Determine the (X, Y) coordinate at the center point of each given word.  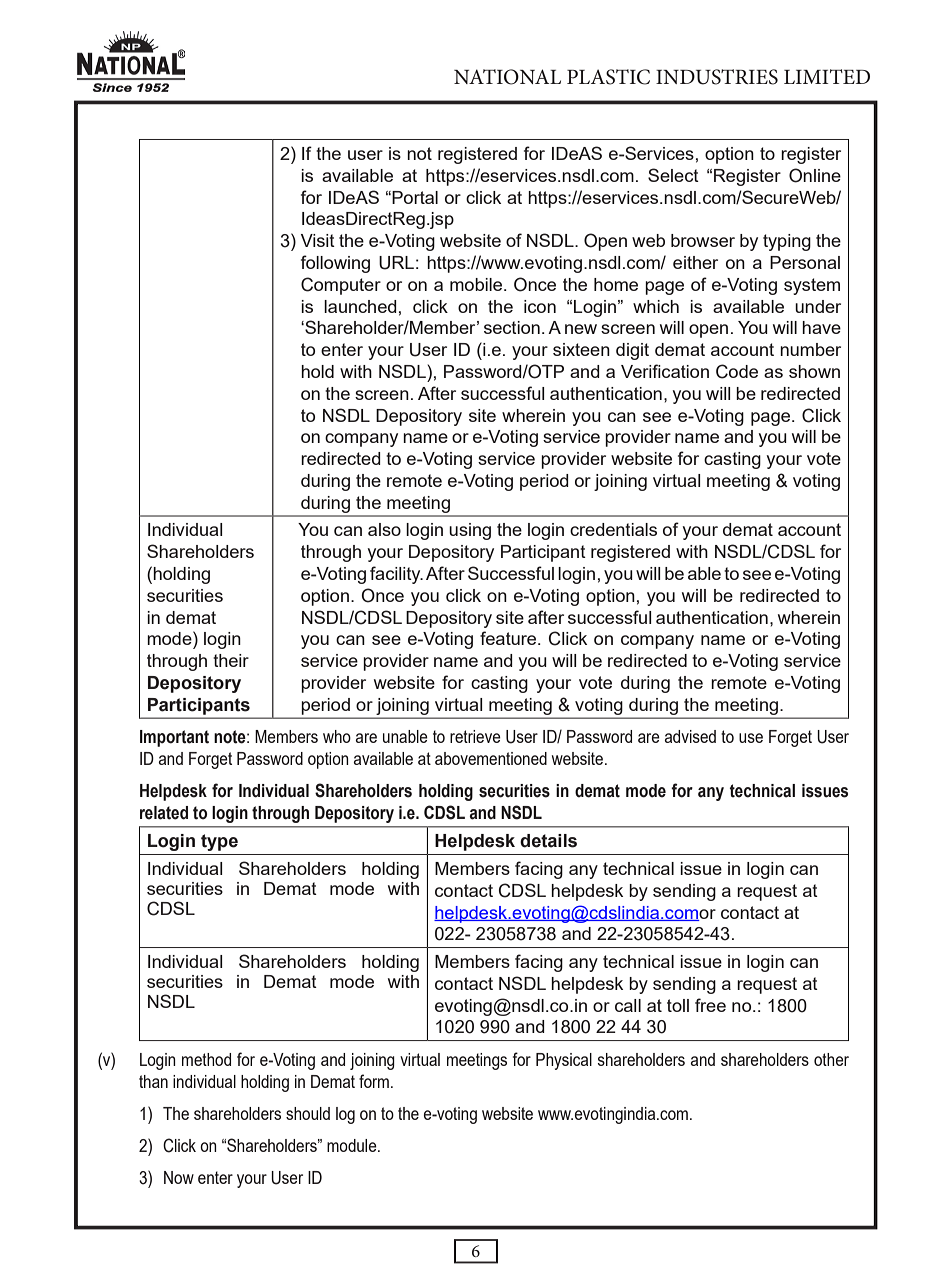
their (231, 660)
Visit (318, 240)
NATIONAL (507, 77)
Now (179, 1177)
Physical (564, 1061)
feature (509, 638)
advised (690, 736)
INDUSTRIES (717, 77)
